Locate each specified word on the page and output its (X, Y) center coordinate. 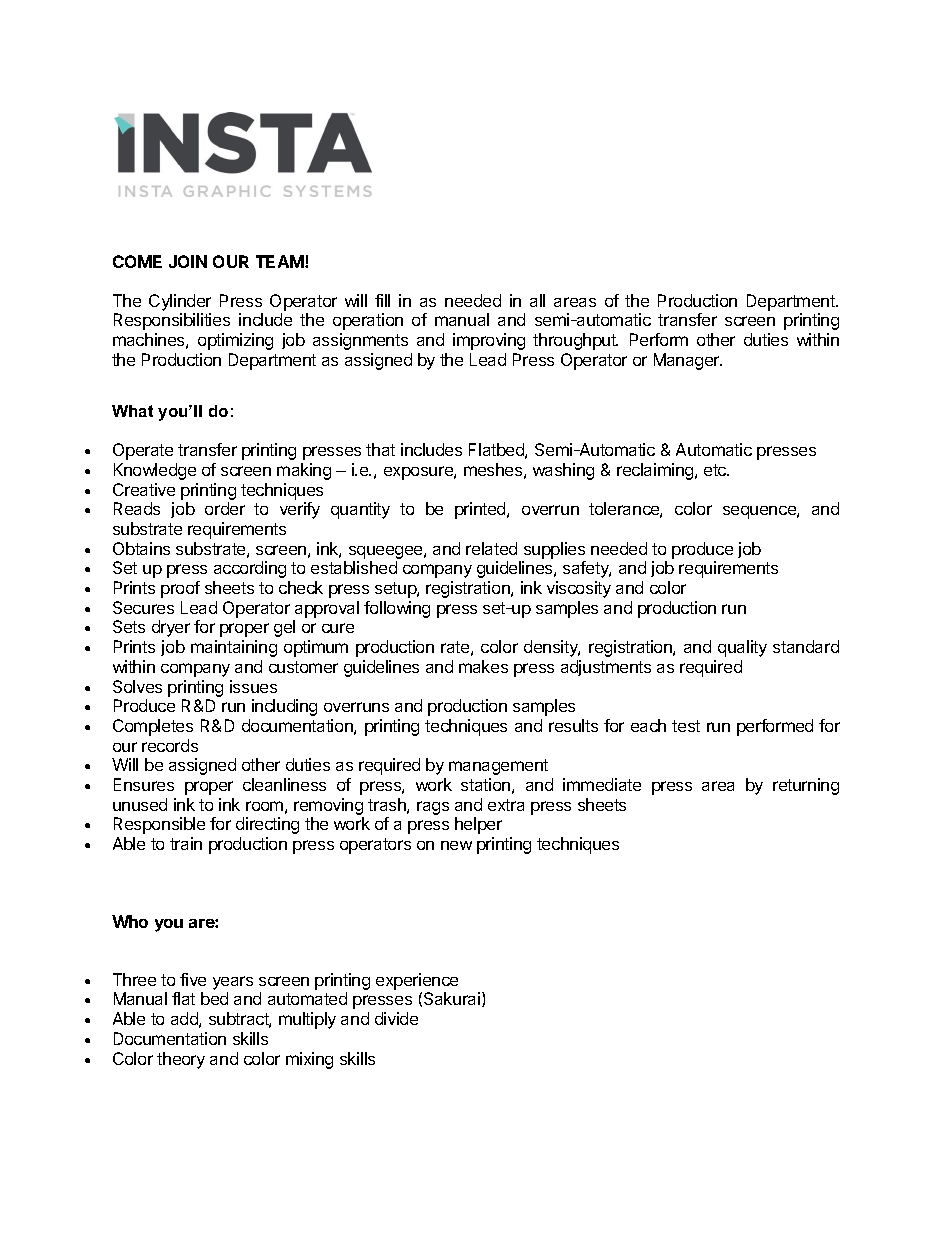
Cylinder (180, 302)
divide (396, 1018)
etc (716, 470)
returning (806, 786)
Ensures (144, 784)
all (537, 300)
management (498, 767)
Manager (688, 361)
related (491, 548)
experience (417, 981)
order (225, 508)
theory (181, 1060)
